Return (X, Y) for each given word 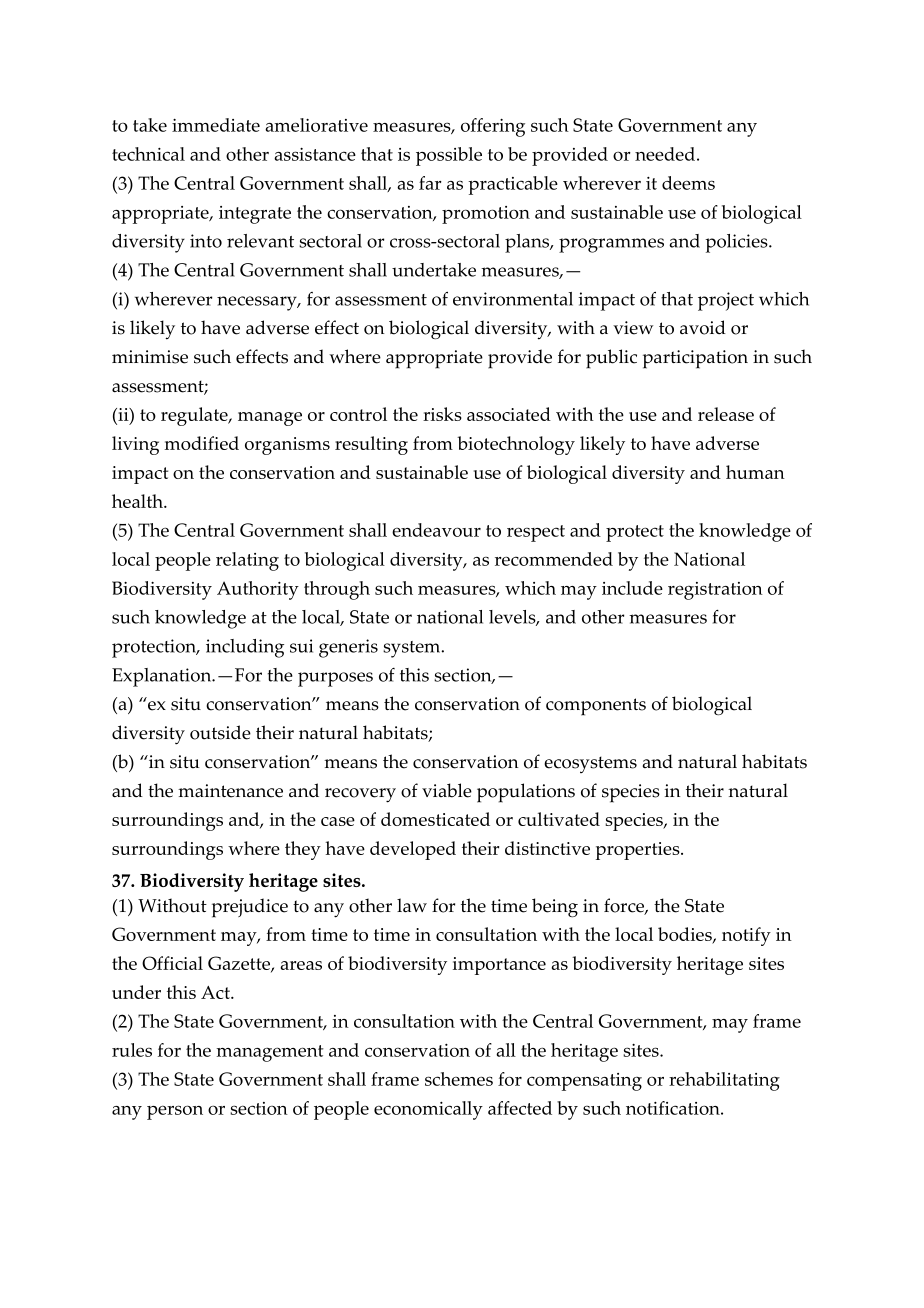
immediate (216, 125)
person (175, 1112)
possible (449, 156)
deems (688, 183)
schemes (459, 1079)
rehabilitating (724, 1081)
